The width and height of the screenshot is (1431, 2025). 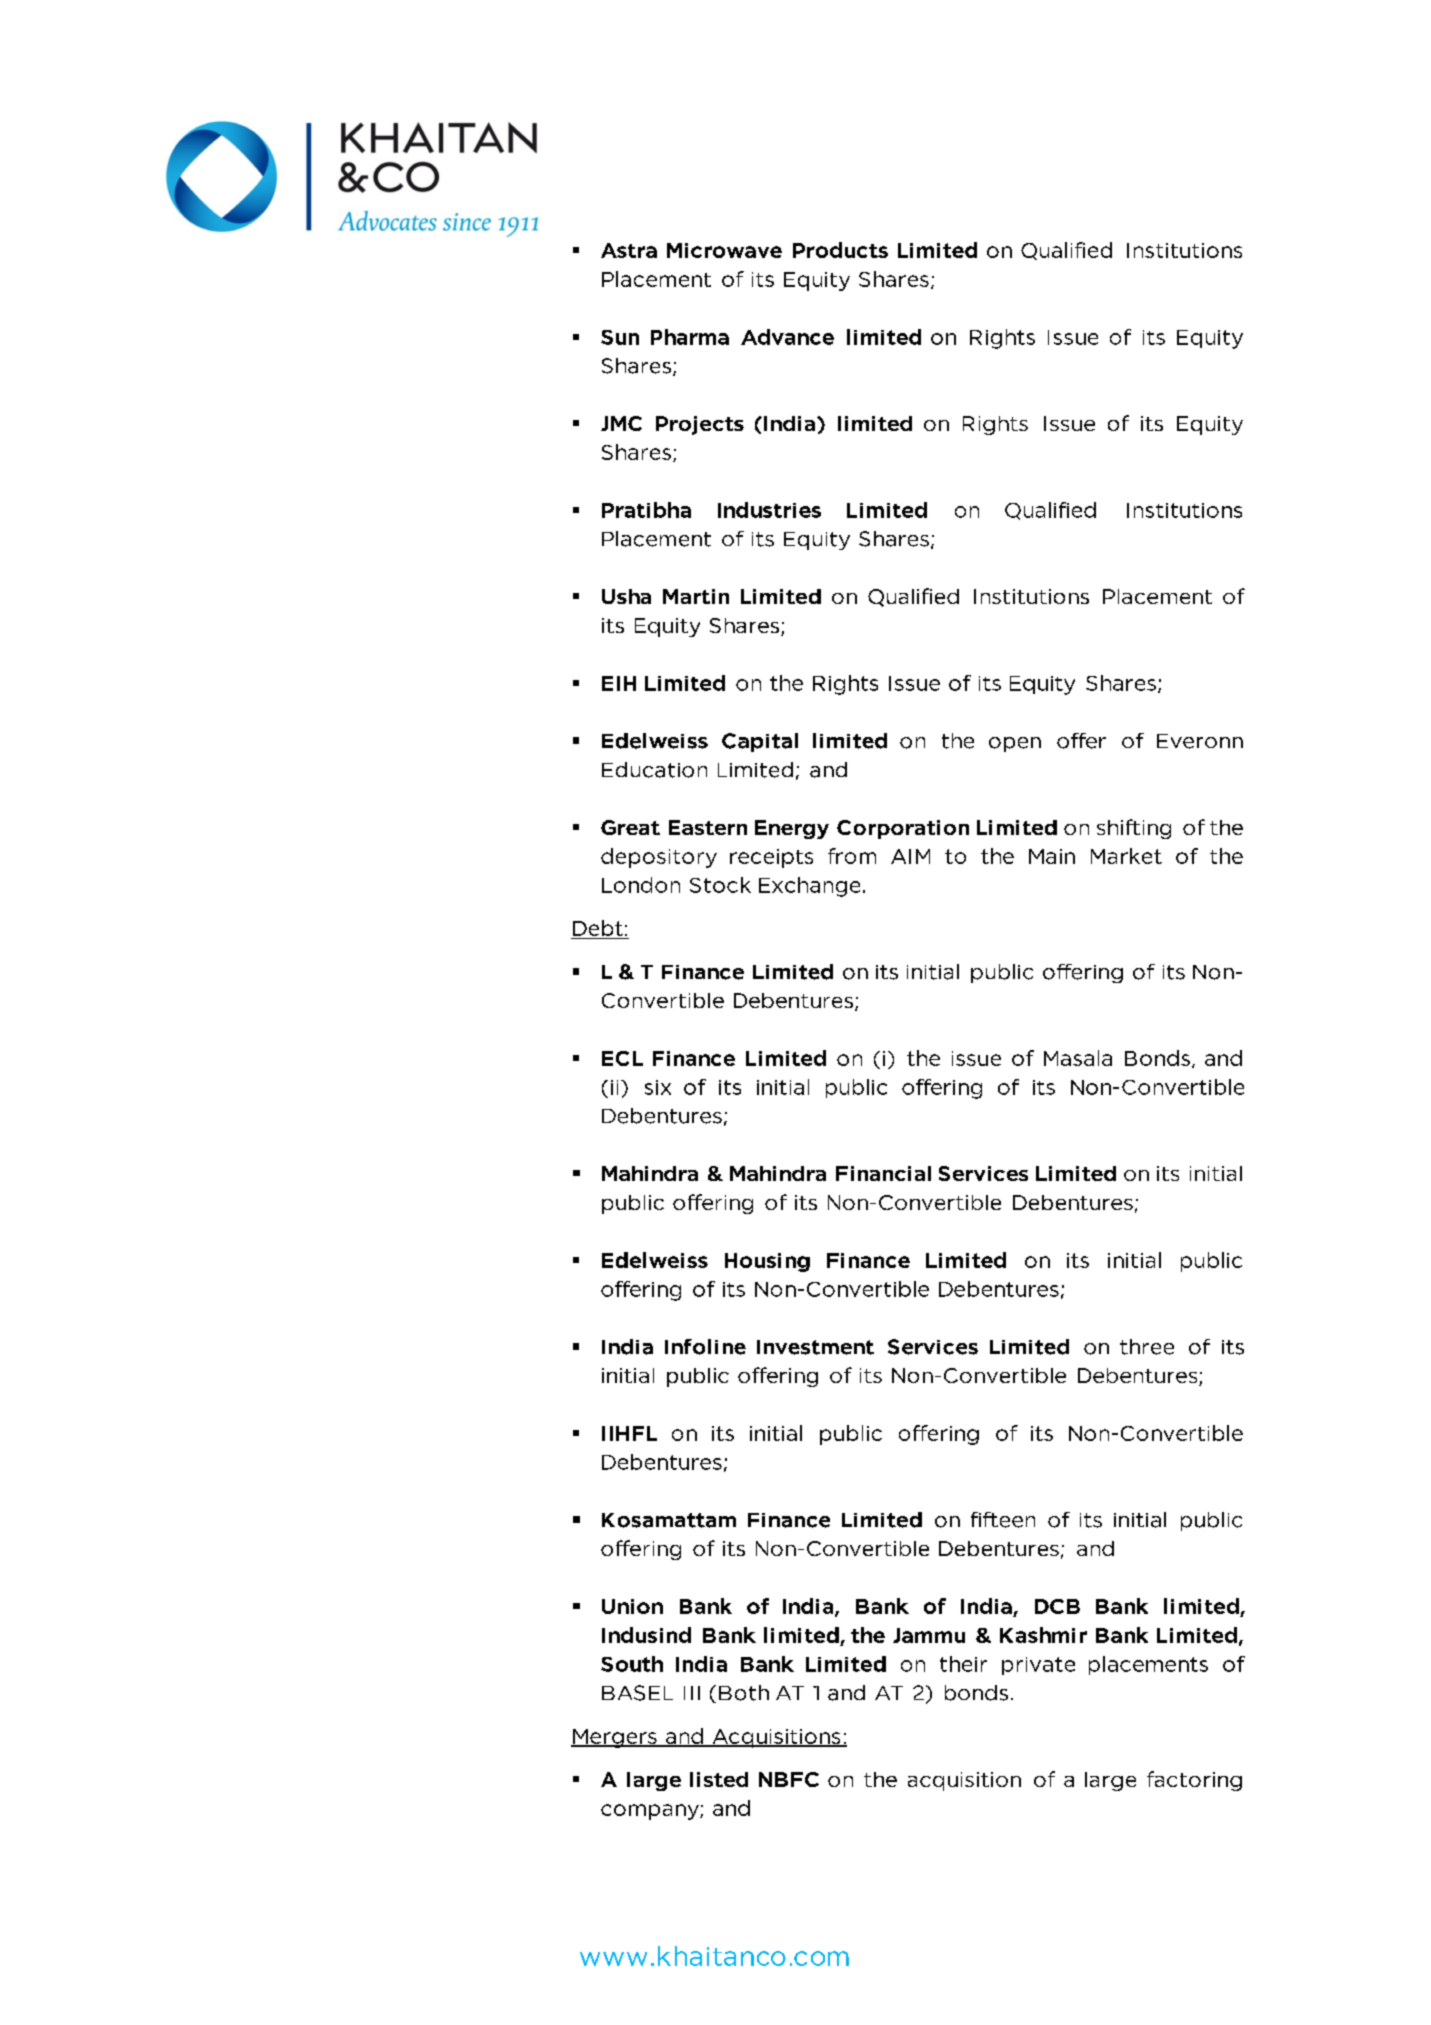 I want to click on six, so click(x=658, y=1087).
